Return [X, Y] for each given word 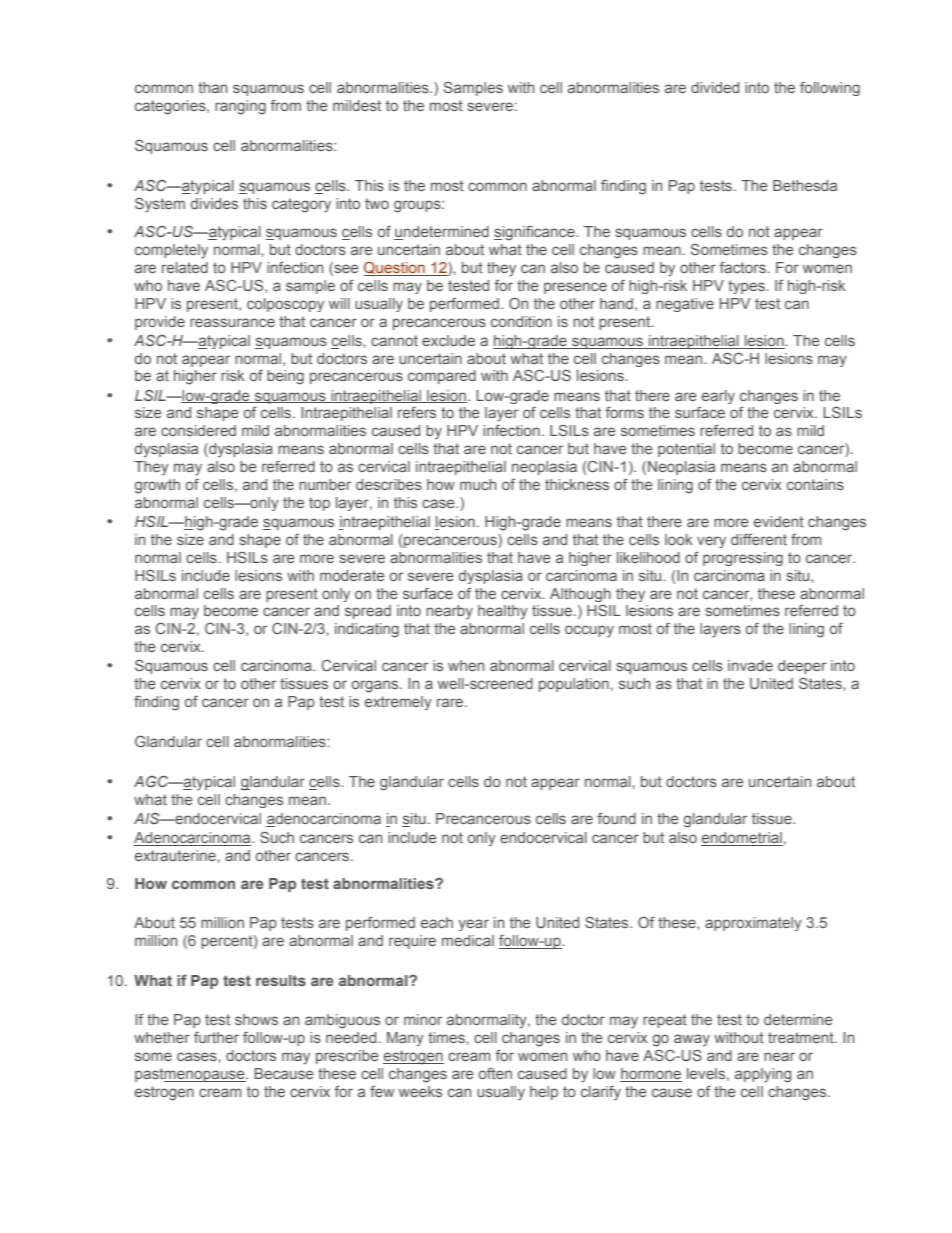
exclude [448, 340]
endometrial [742, 839]
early [718, 397]
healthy [503, 612]
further [216, 1037]
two [377, 203]
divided [715, 87]
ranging [240, 107]
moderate [352, 575]
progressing [743, 559]
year [473, 925]
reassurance [232, 322]
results [281, 980]
